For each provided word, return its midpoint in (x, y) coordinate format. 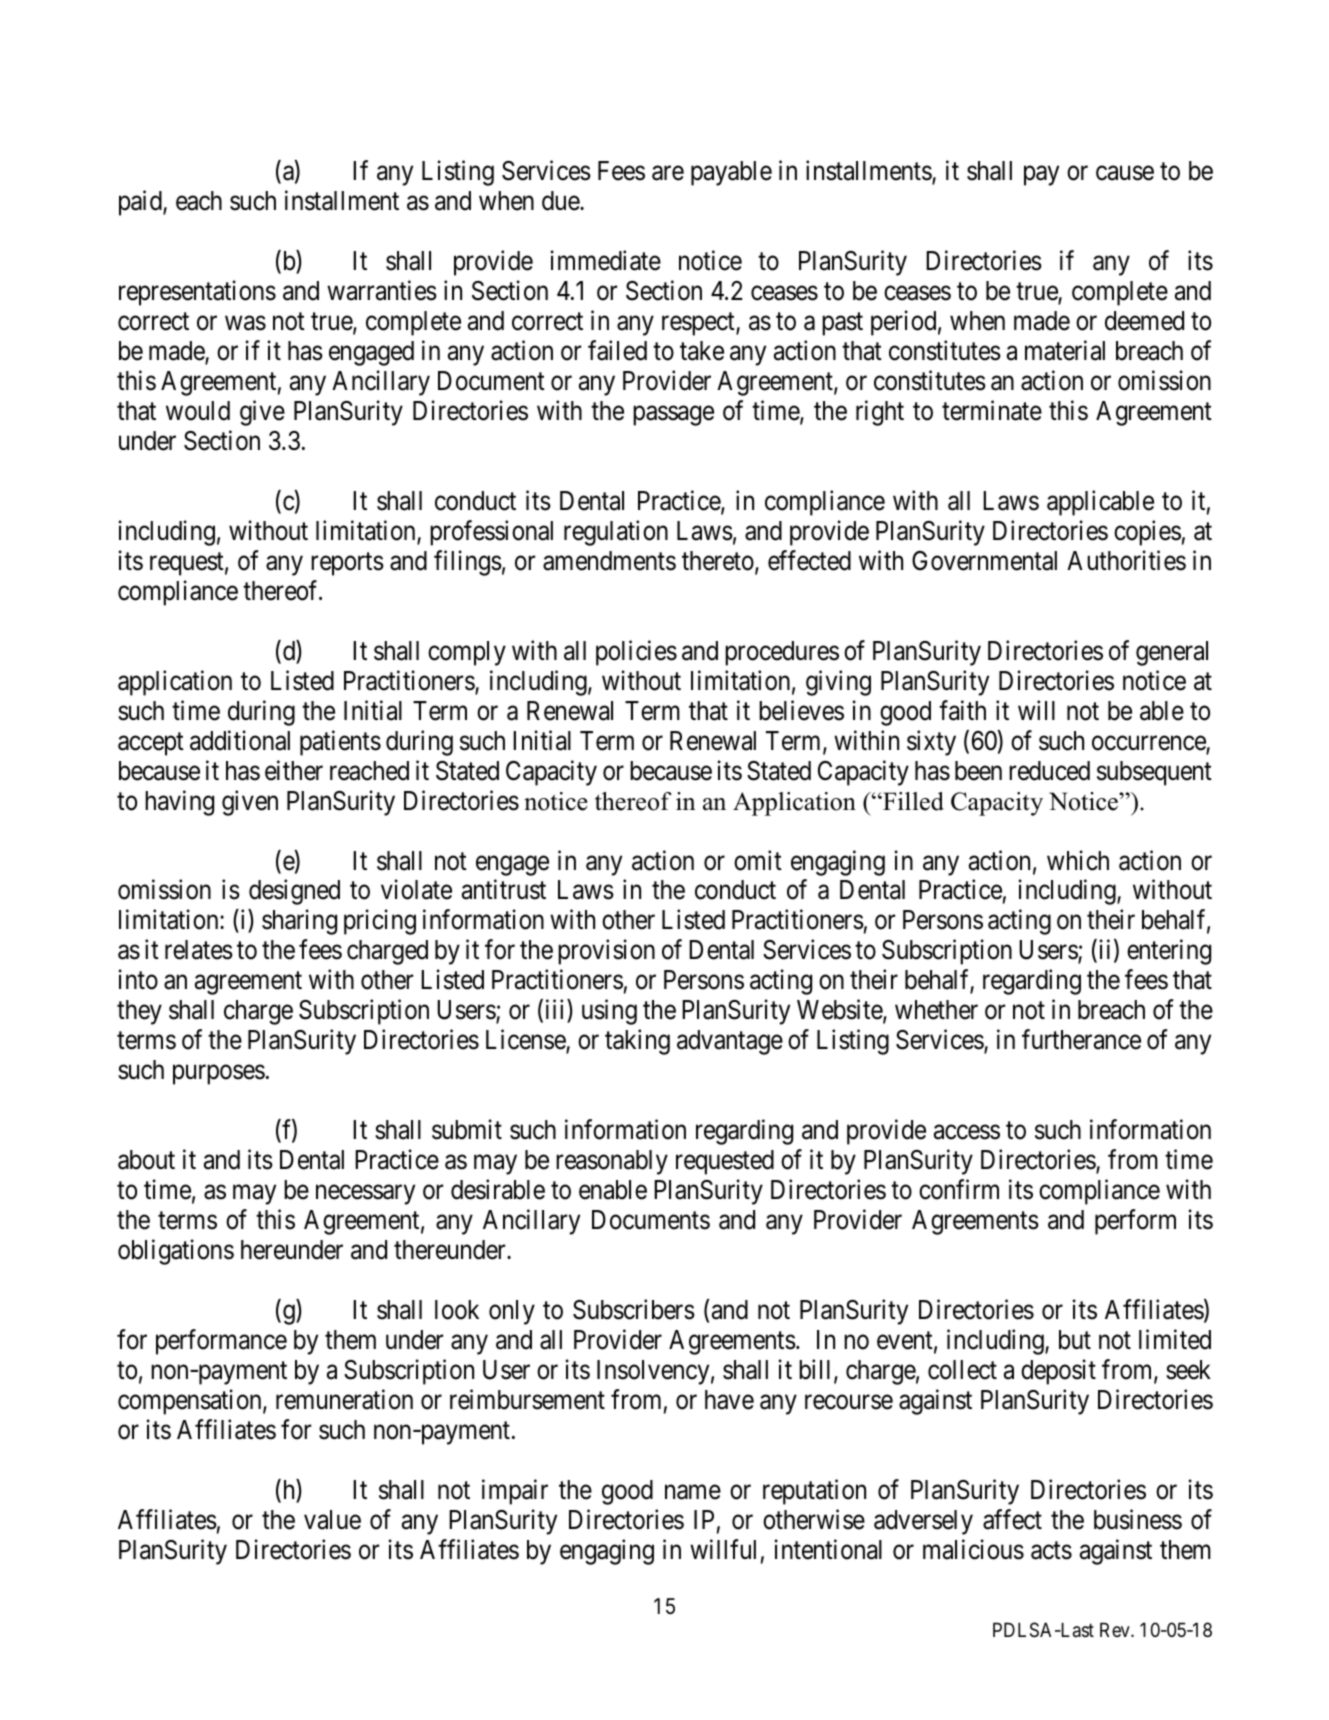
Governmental (984, 561)
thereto (719, 562)
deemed (1144, 321)
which (1078, 860)
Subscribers (634, 1309)
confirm (959, 1189)
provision (606, 952)
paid (141, 203)
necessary (365, 1195)
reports (347, 564)
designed (294, 892)
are (668, 173)
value (332, 1520)
